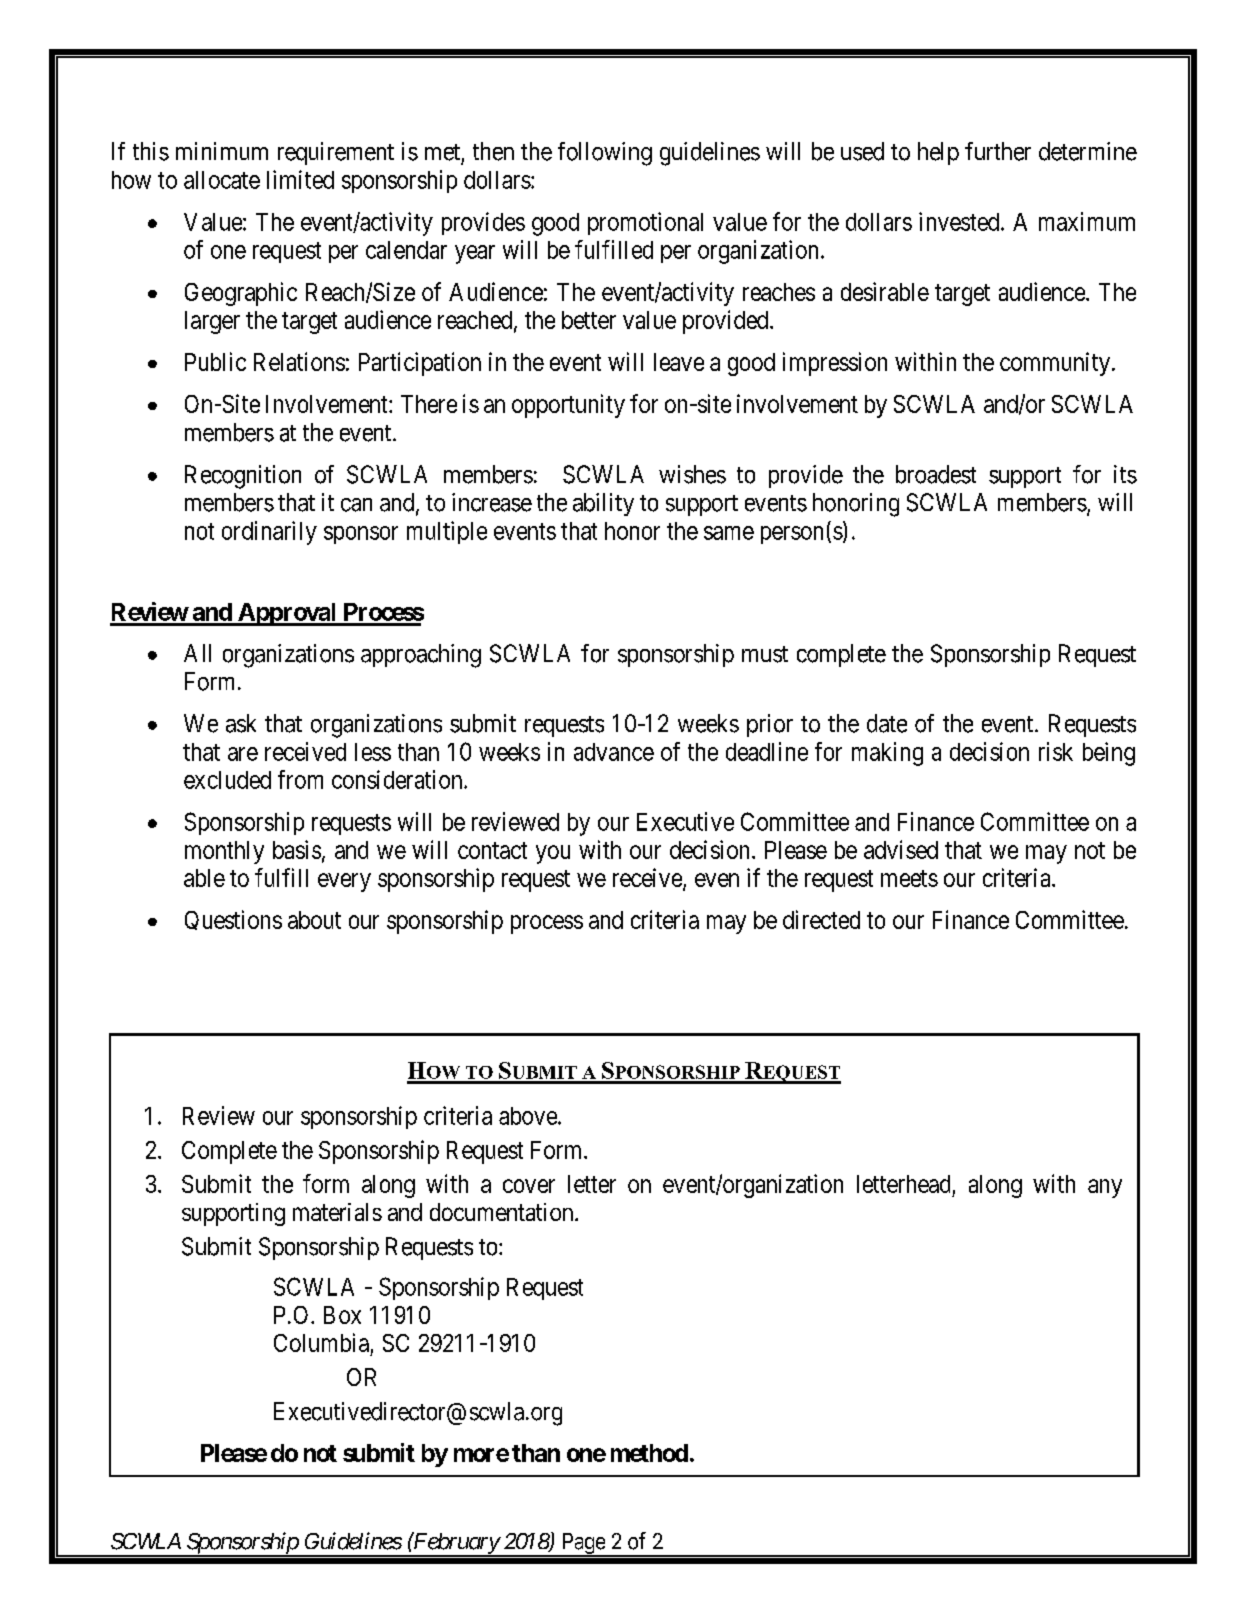  What do you see at coordinates (1056, 751) in the screenshot?
I see `risk` at bounding box center [1056, 751].
